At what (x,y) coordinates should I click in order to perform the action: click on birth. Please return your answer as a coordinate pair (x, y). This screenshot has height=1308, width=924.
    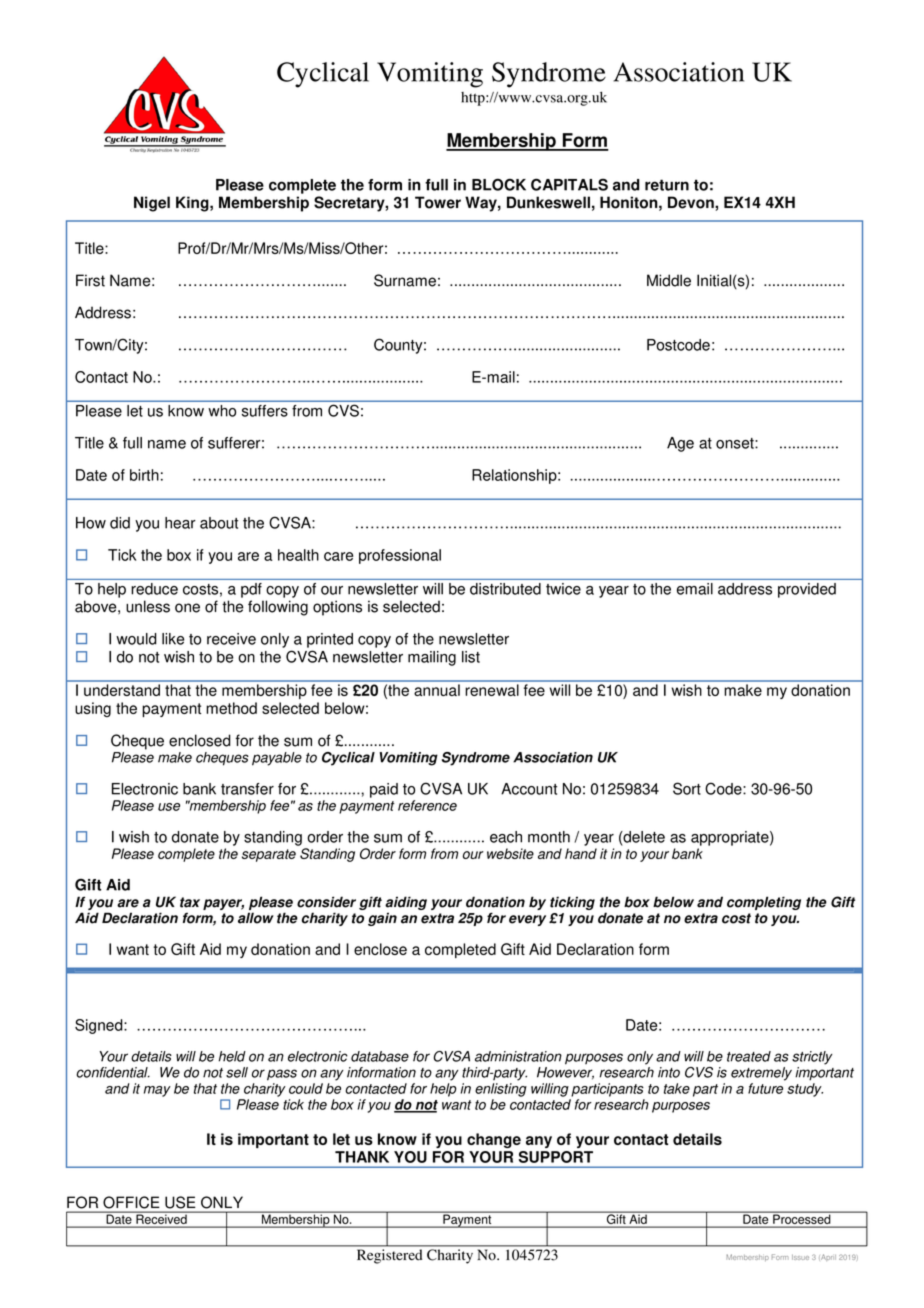
    Looking at the image, I should click on (144, 475).
